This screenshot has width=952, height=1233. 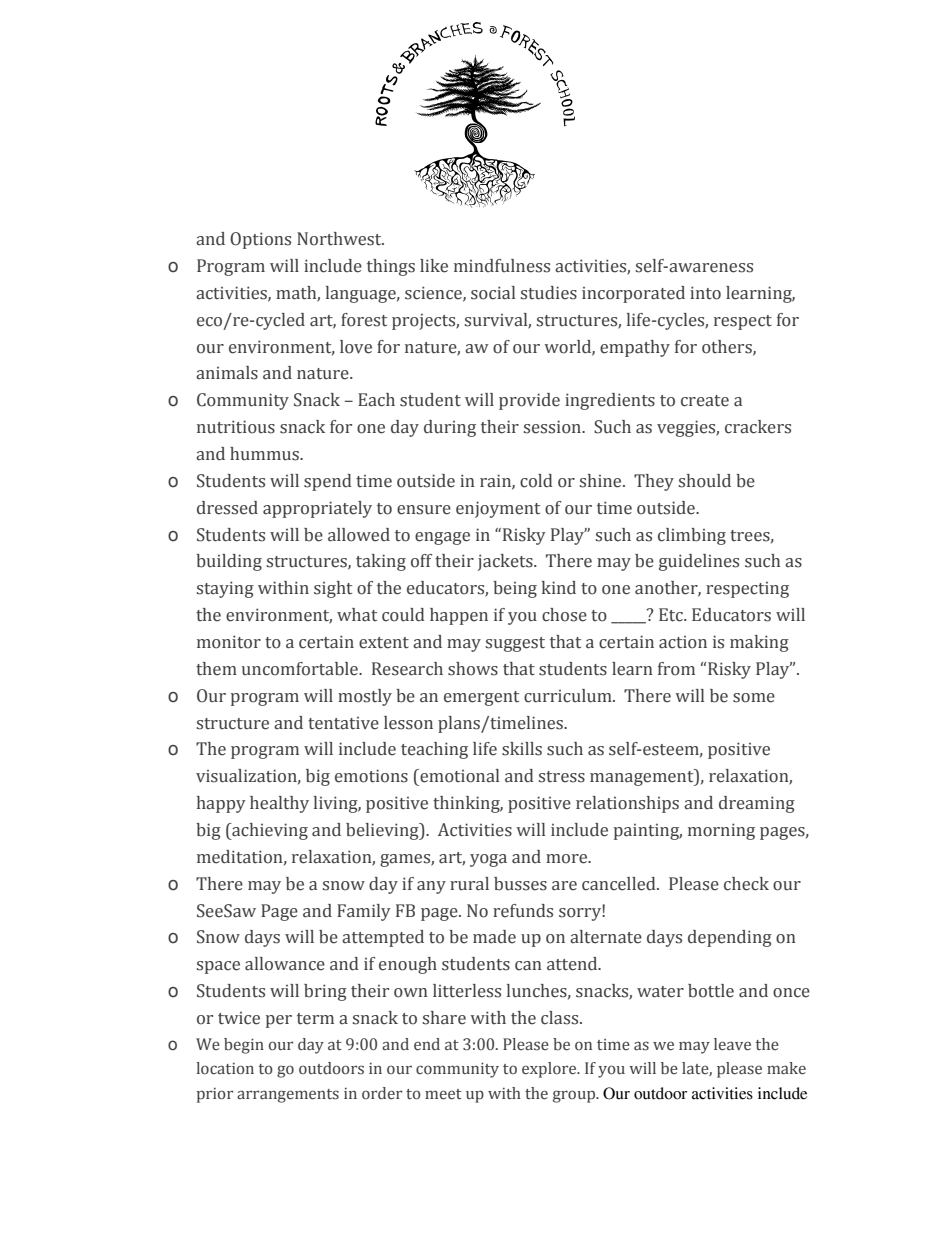 I want to click on achieving, so click(x=269, y=831).
